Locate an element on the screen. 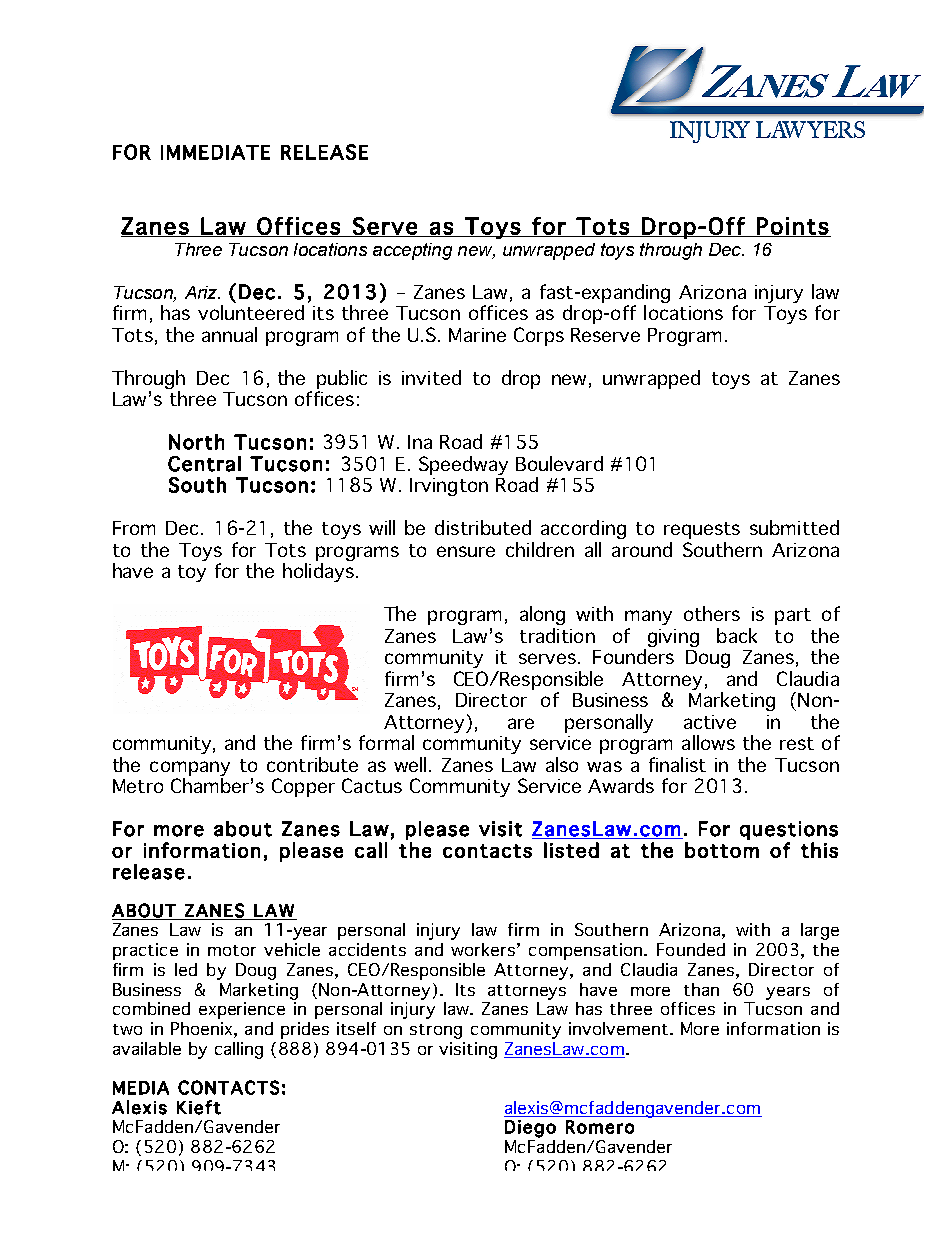 This screenshot has height=1233, width=952. company is located at coordinates (190, 768).
